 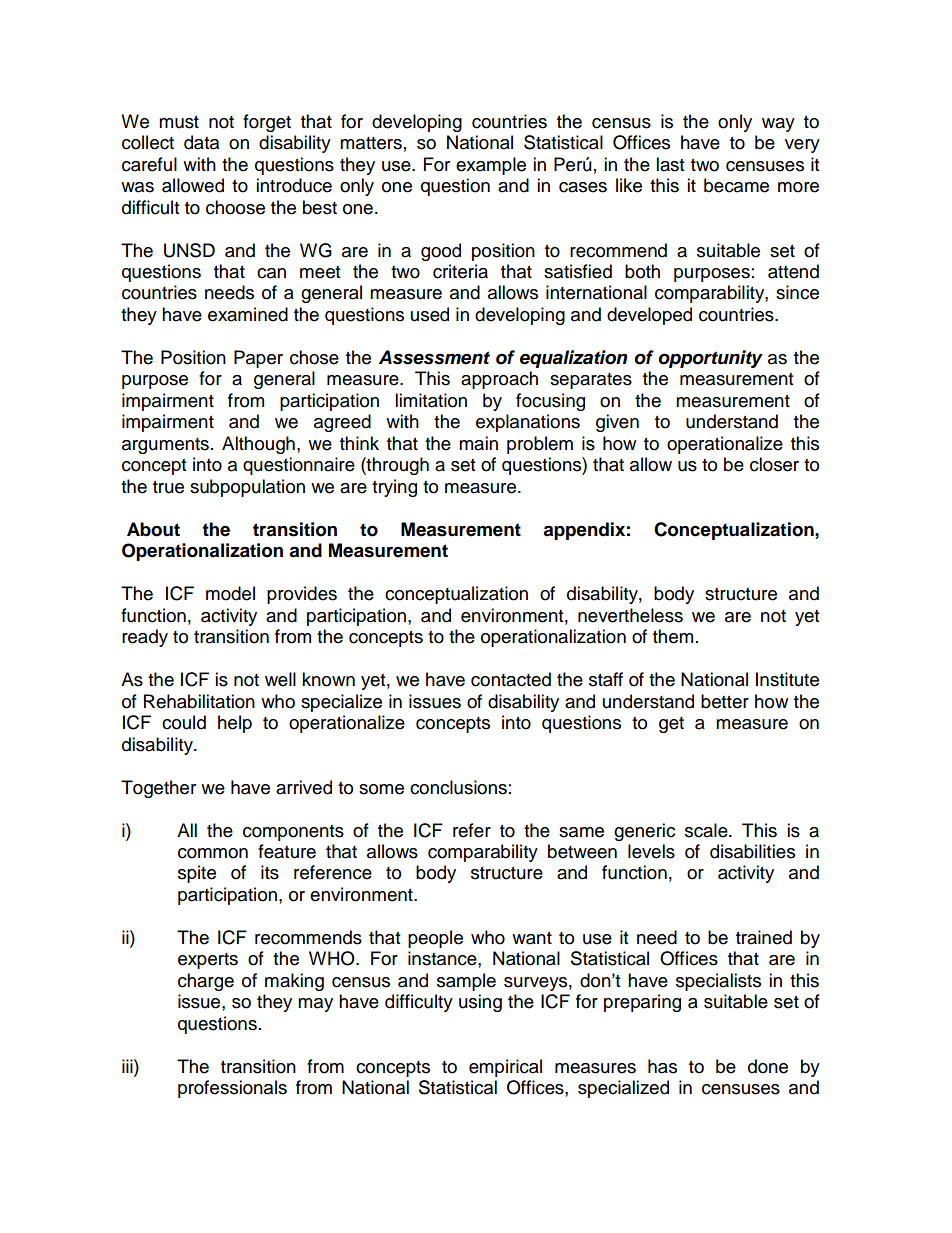 I want to click on became, so click(x=736, y=185).
